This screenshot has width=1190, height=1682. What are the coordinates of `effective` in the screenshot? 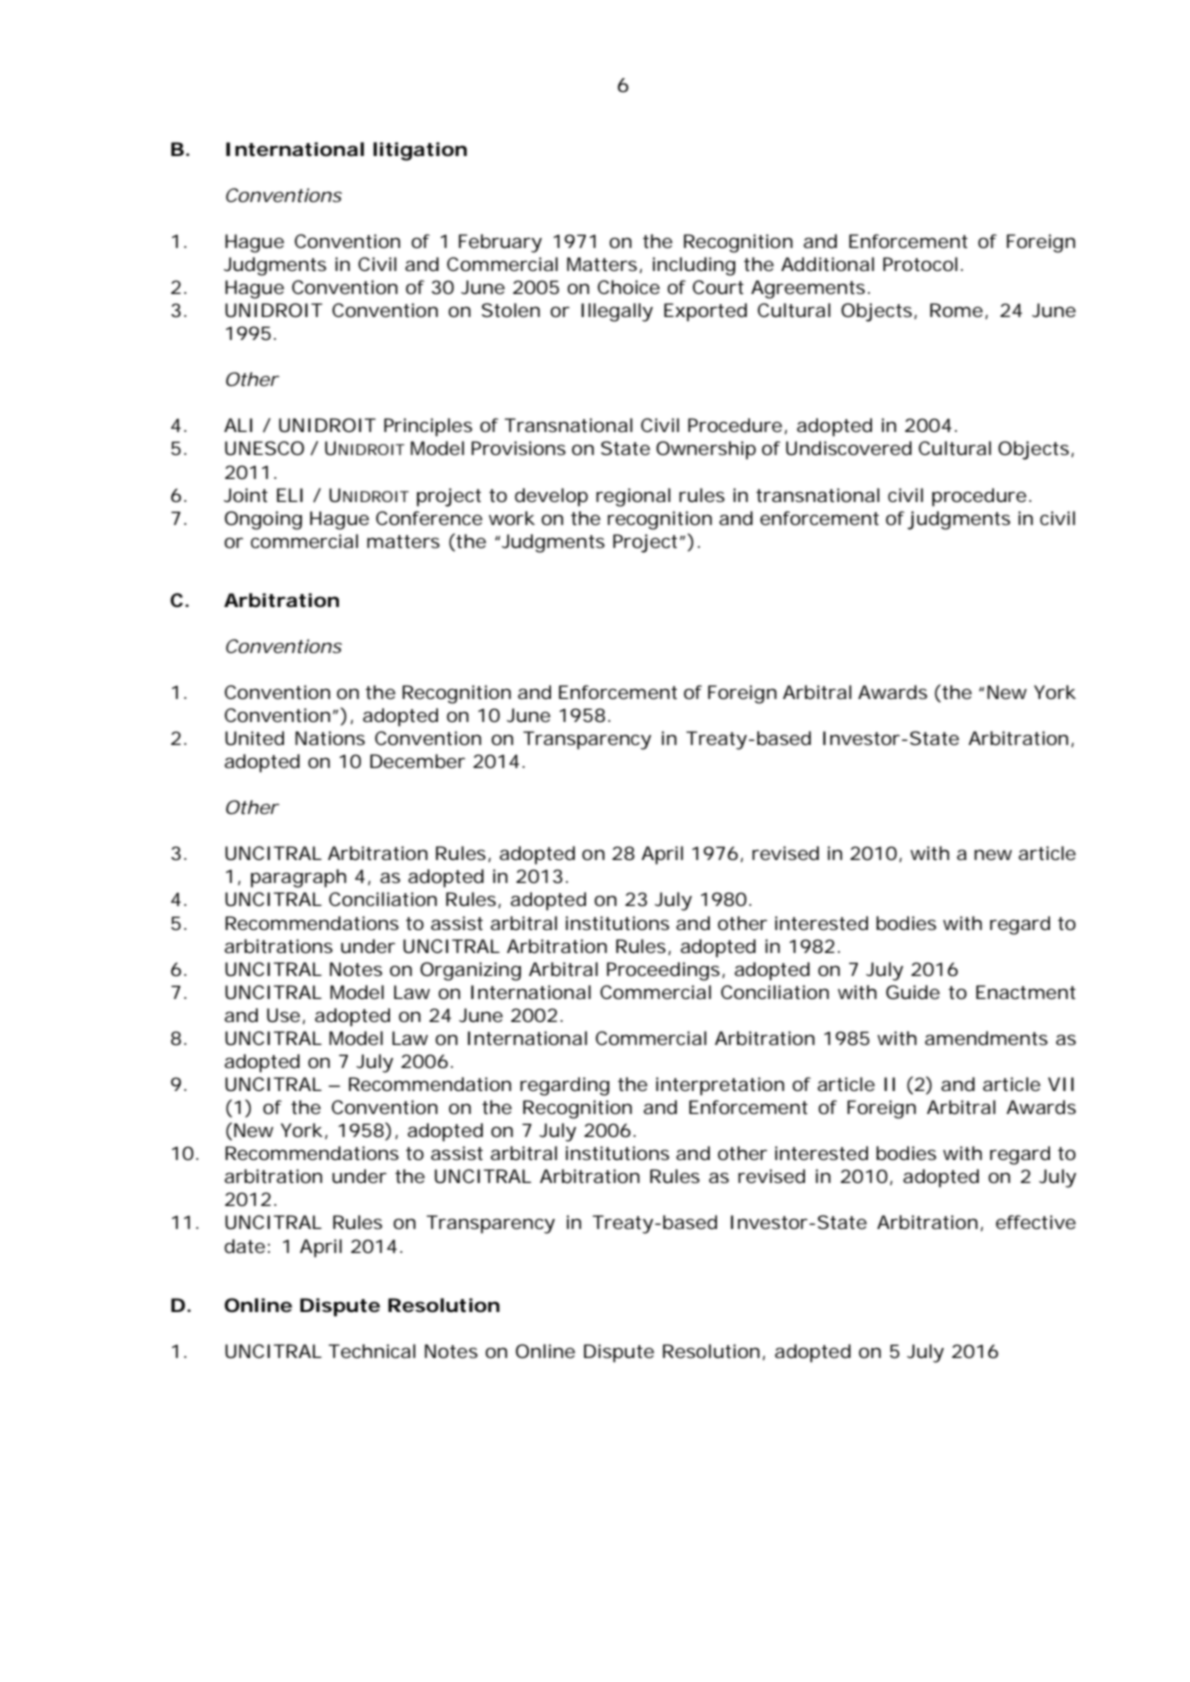 It's located at (1036, 1222).
